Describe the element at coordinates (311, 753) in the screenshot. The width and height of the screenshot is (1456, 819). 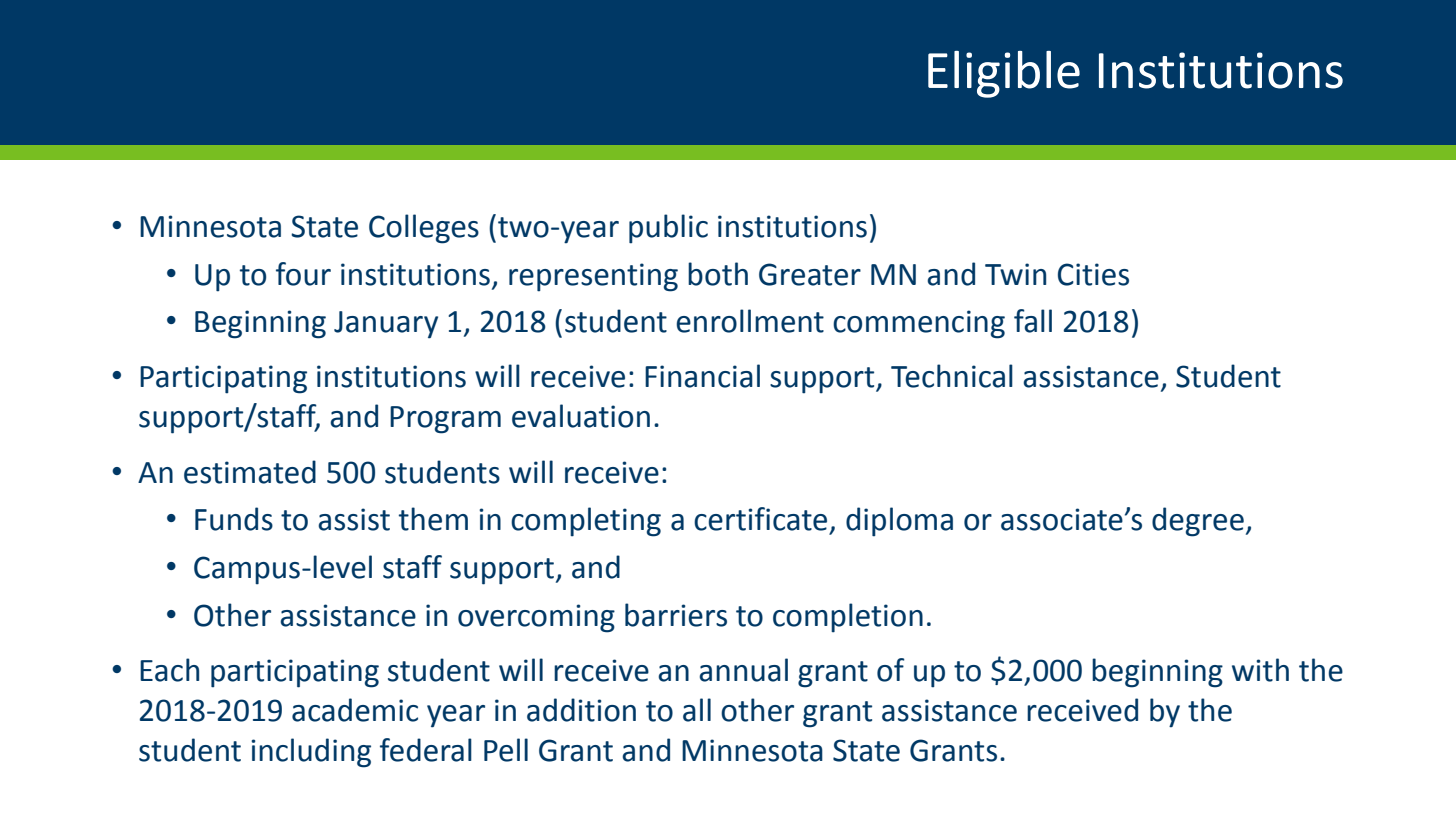
I see `including` at that location.
